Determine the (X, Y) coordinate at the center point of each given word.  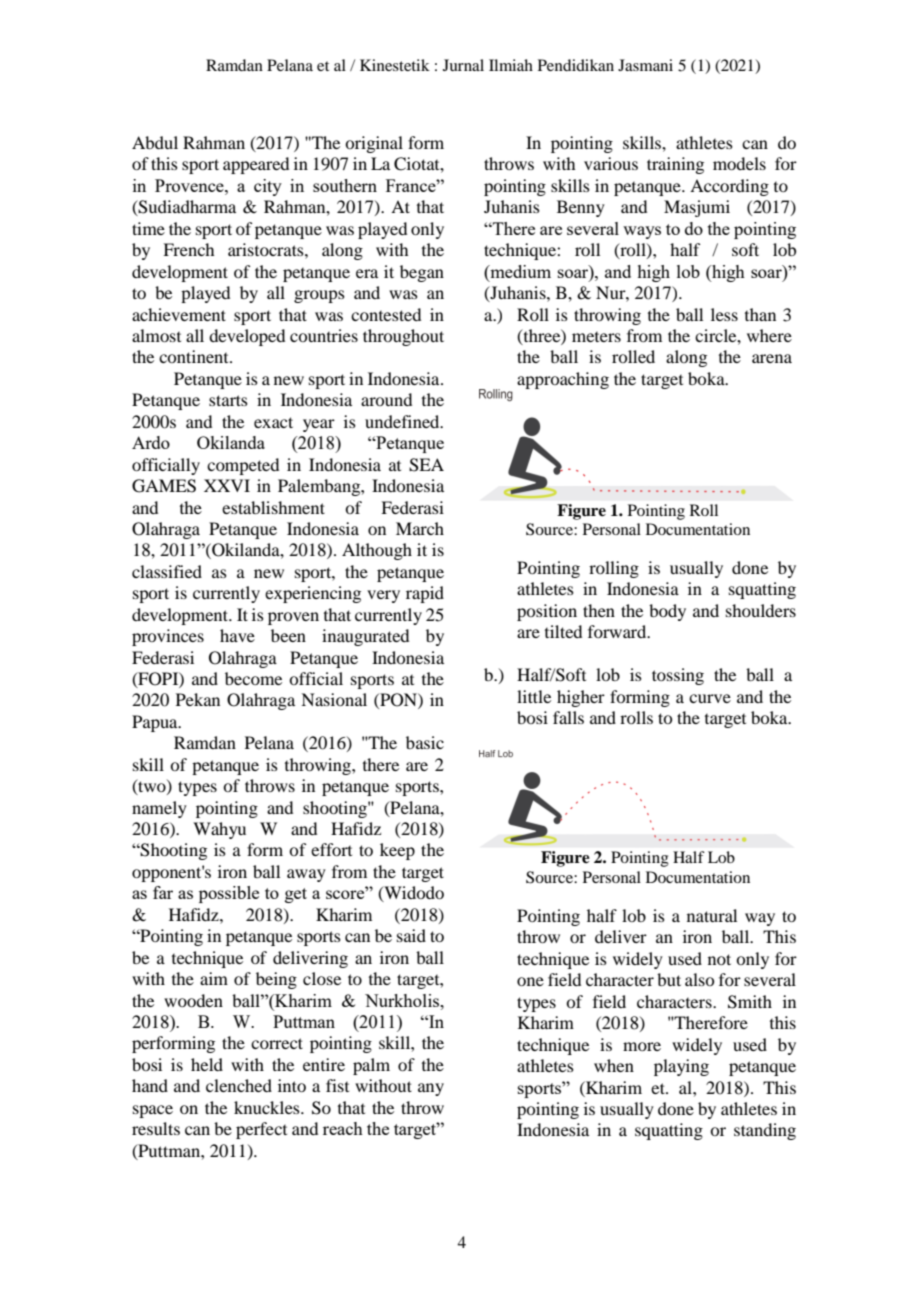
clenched (239, 1085)
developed (247, 337)
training (675, 165)
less (724, 314)
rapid (425, 594)
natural (712, 915)
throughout (403, 337)
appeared (256, 165)
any (431, 1089)
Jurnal (463, 65)
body (667, 612)
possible (229, 894)
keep (397, 851)
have (237, 635)
